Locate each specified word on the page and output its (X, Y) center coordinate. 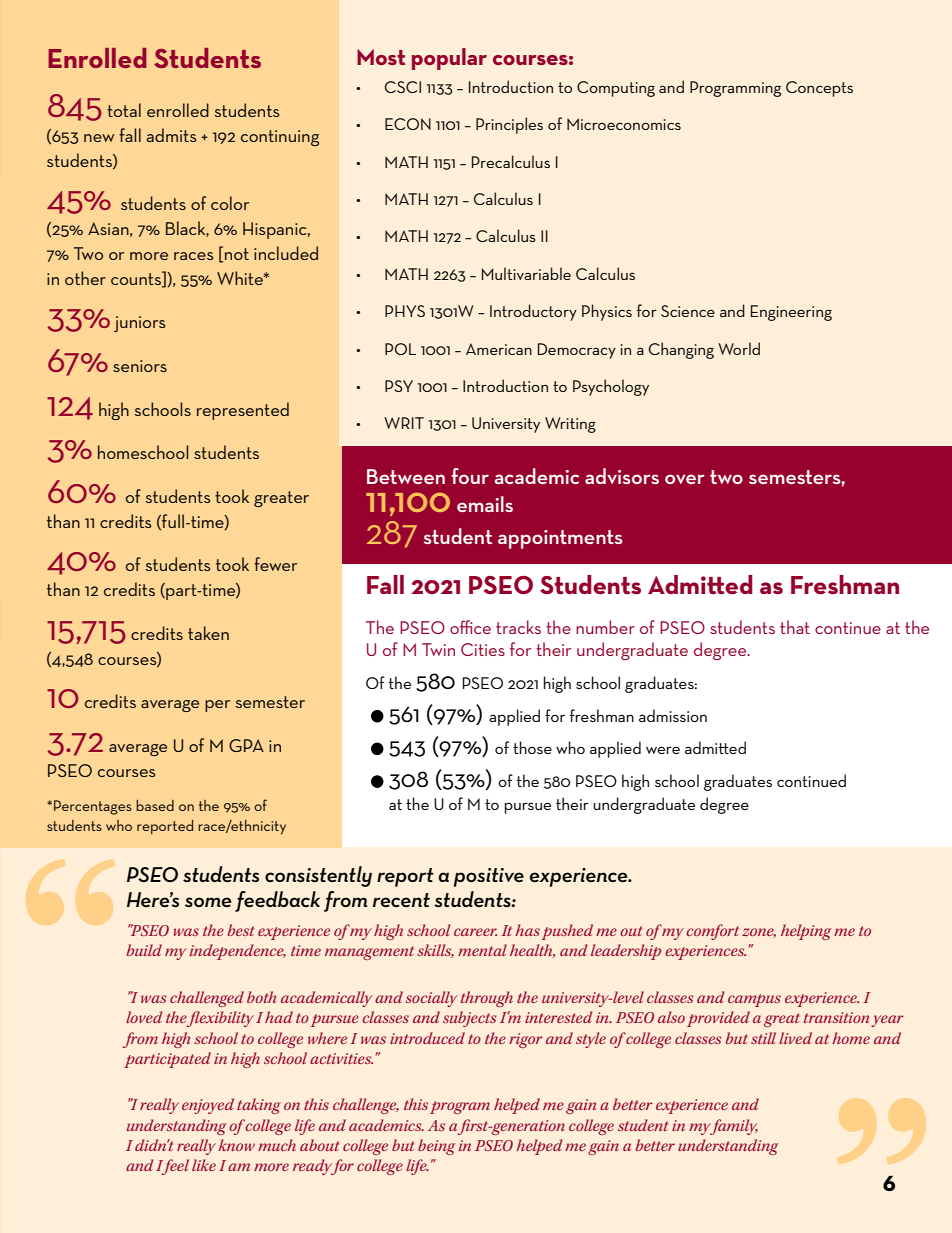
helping (806, 932)
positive (489, 877)
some (208, 902)
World (739, 348)
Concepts (819, 89)
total (124, 110)
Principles (509, 125)
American (499, 349)
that (795, 627)
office (470, 627)
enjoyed (208, 1106)
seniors (140, 366)
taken (208, 633)
